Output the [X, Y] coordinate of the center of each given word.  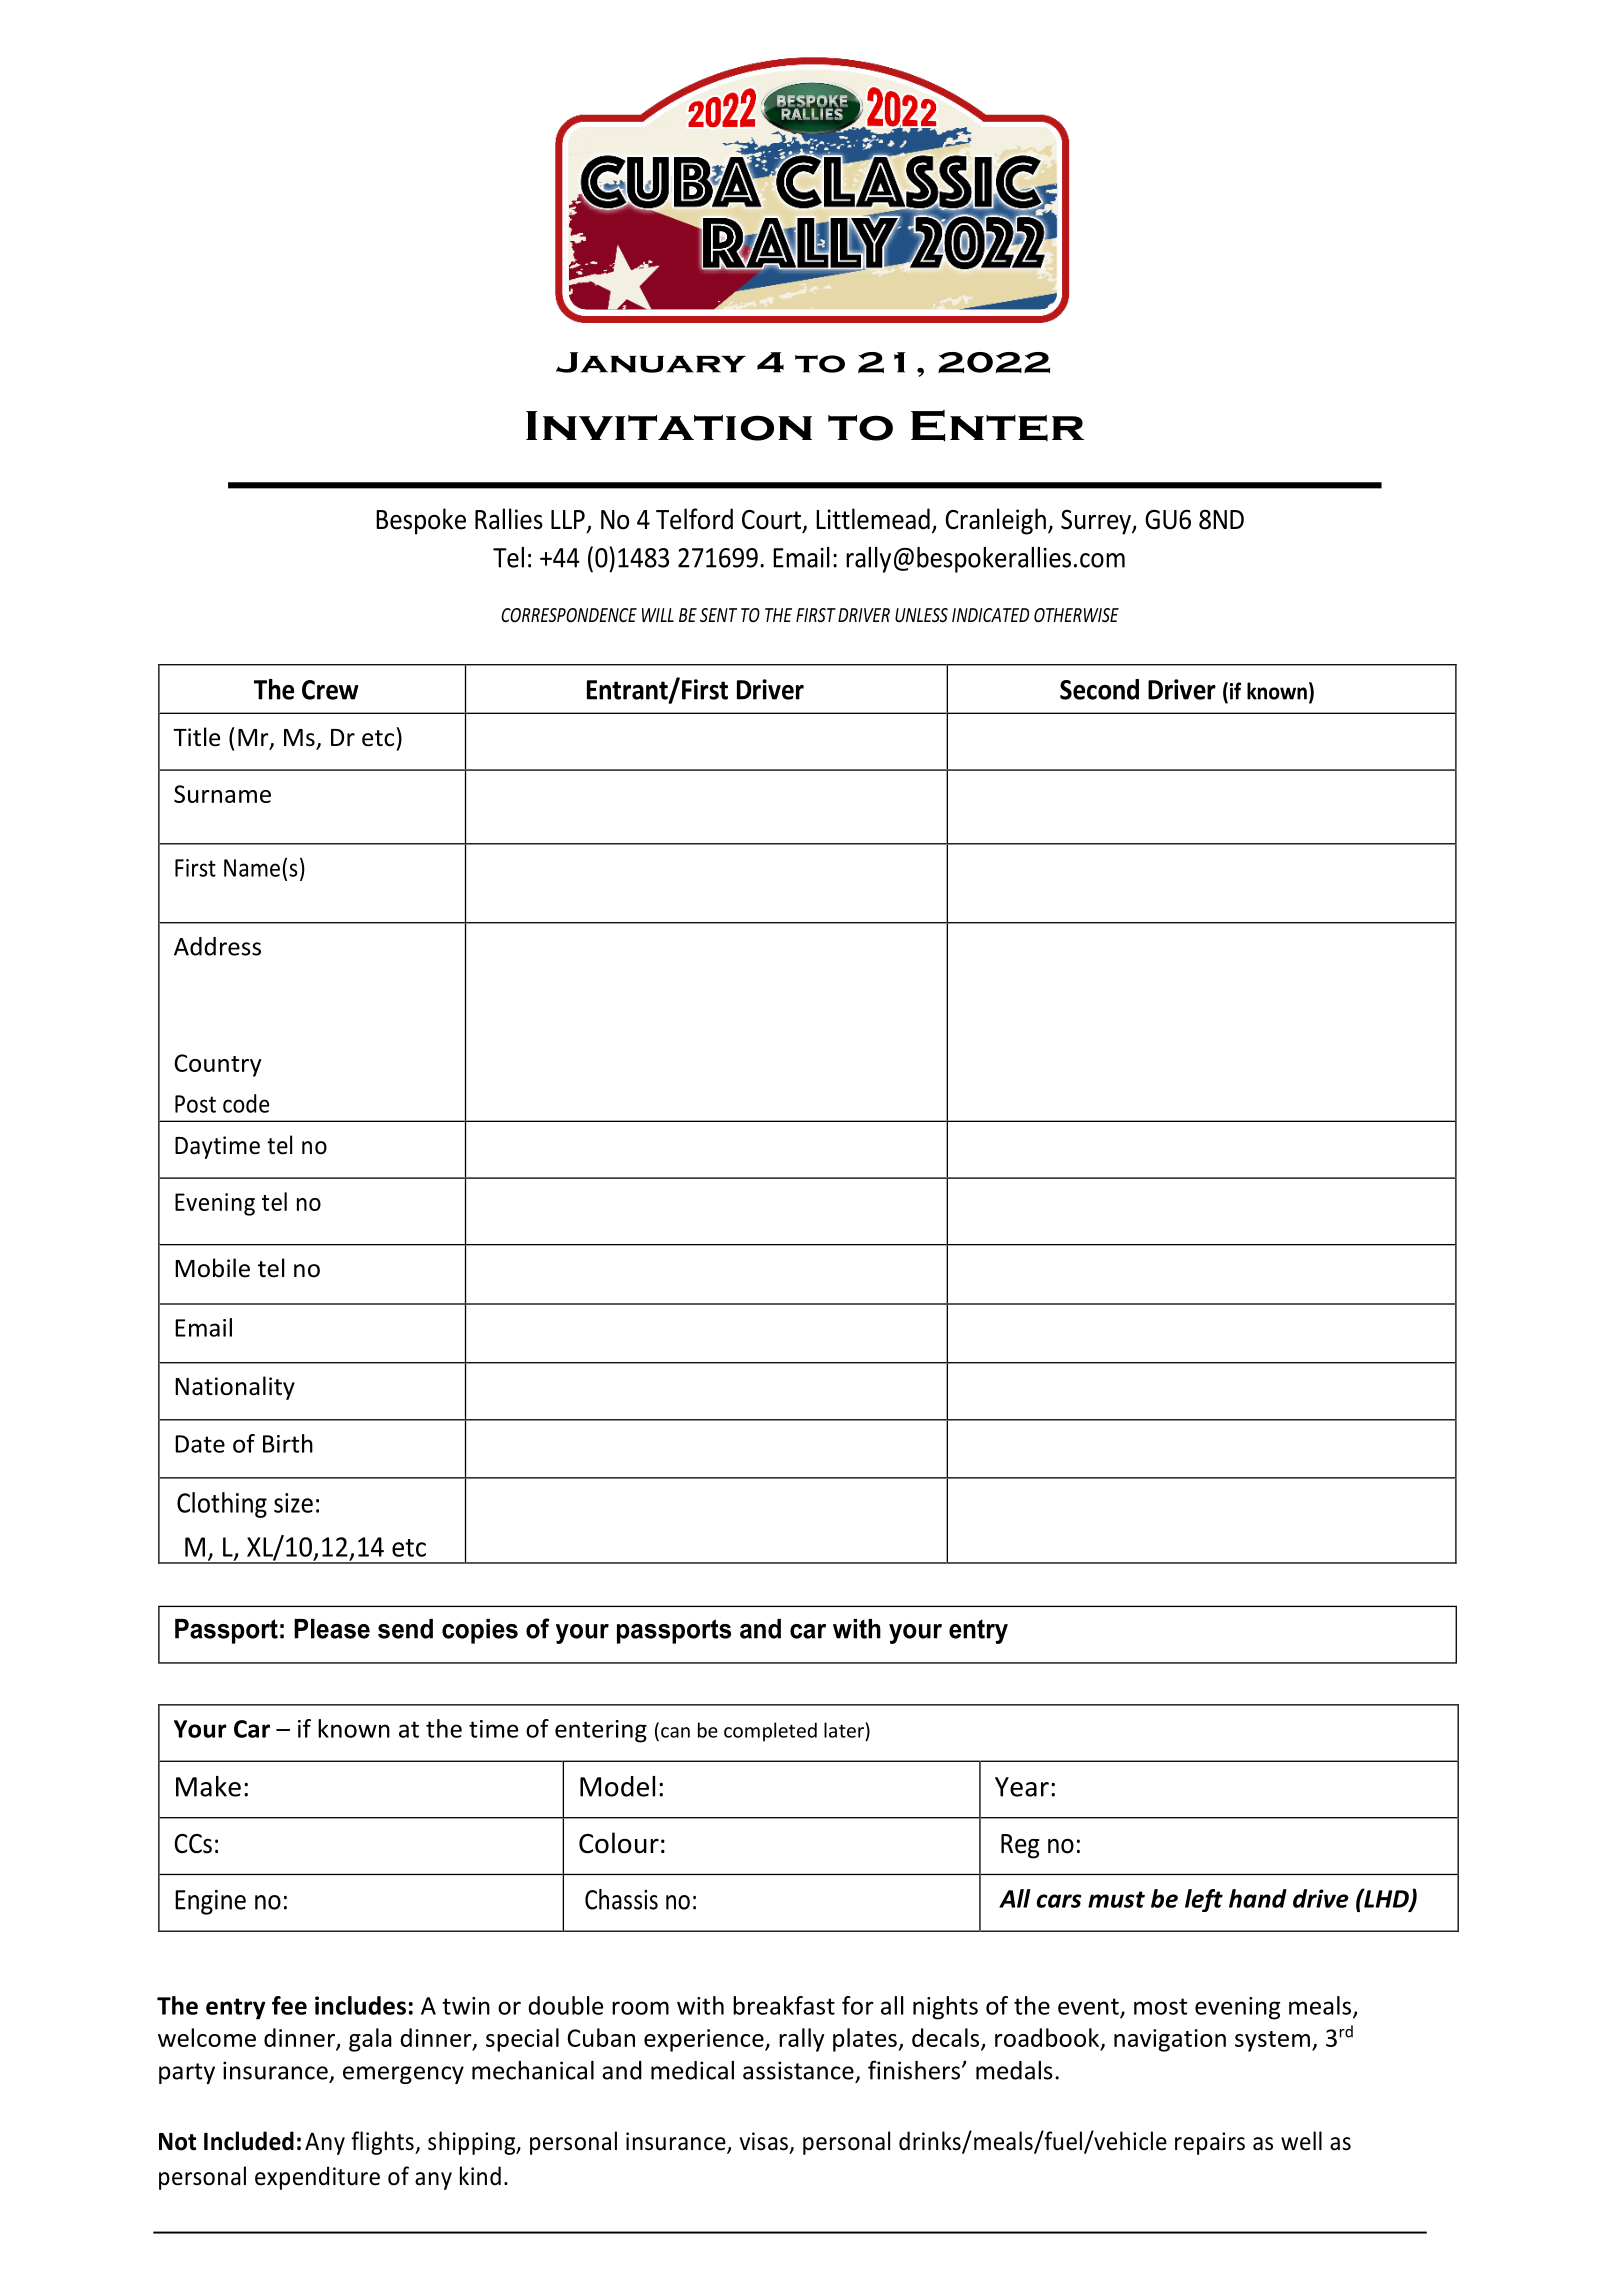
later [845, 1730]
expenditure [317, 2178]
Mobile [212, 1268]
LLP [568, 519]
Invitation [669, 426]
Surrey [1097, 522]
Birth [288, 1443]
